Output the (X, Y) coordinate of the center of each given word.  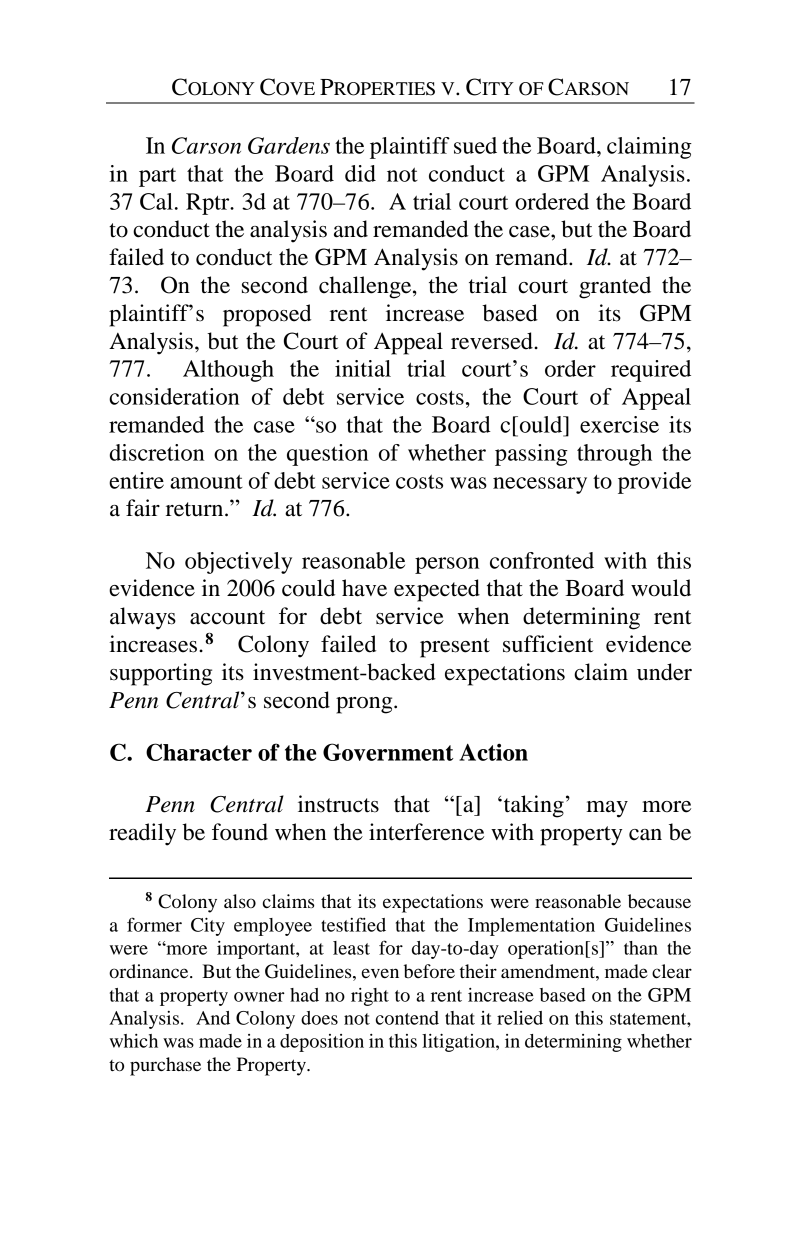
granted (615, 287)
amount (206, 481)
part (157, 177)
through (614, 455)
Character (199, 752)
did (360, 173)
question (327, 455)
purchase (165, 1066)
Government (388, 752)
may (607, 809)
